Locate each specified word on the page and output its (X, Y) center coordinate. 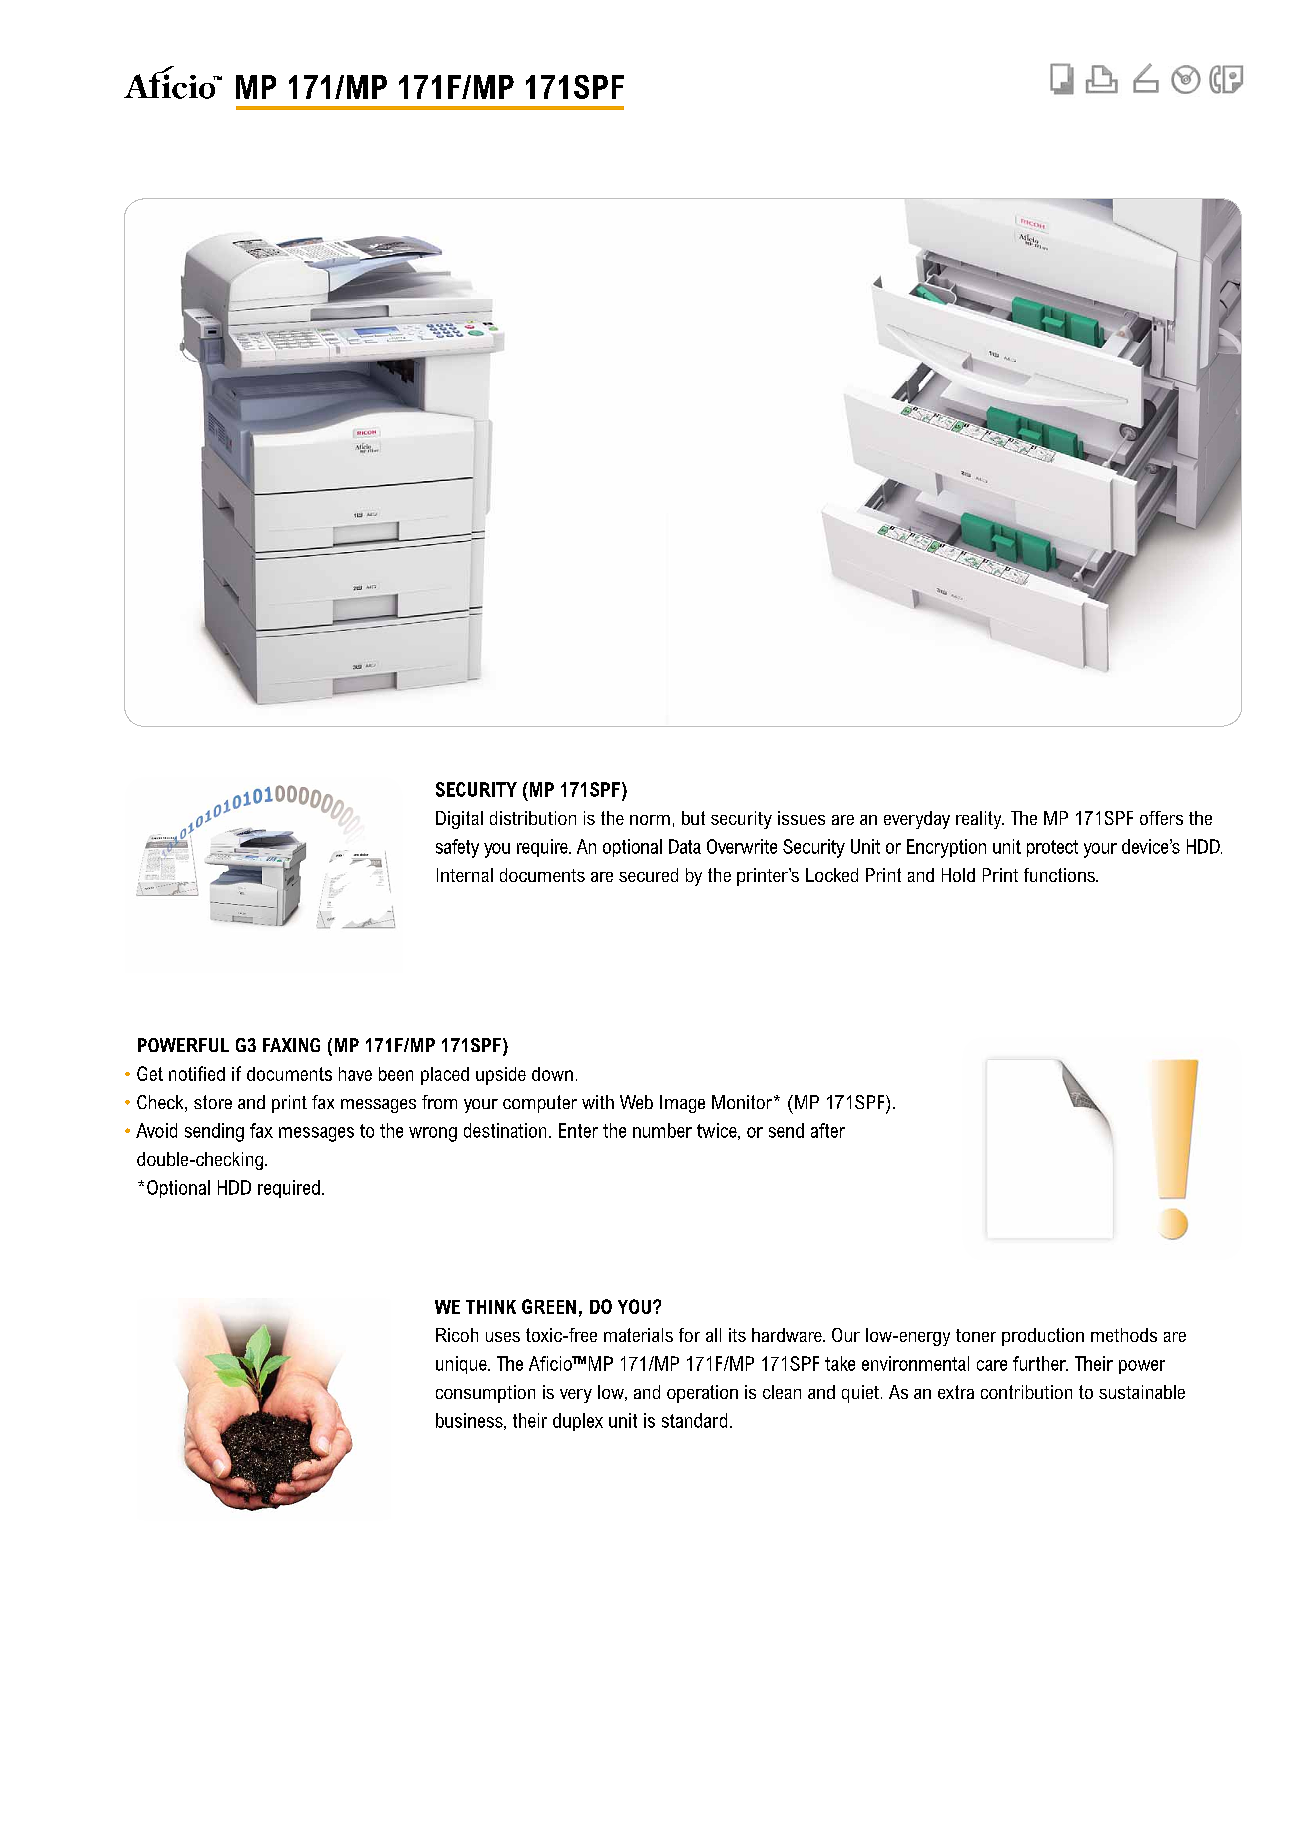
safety (457, 848)
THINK (491, 1307)
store (213, 1102)
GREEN (549, 1306)
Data (685, 846)
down (552, 1074)
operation (702, 1394)
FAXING (291, 1045)
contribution (1026, 1392)
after (828, 1130)
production (1043, 1337)
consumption (485, 1394)
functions (1060, 875)
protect (1052, 848)
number (662, 1130)
